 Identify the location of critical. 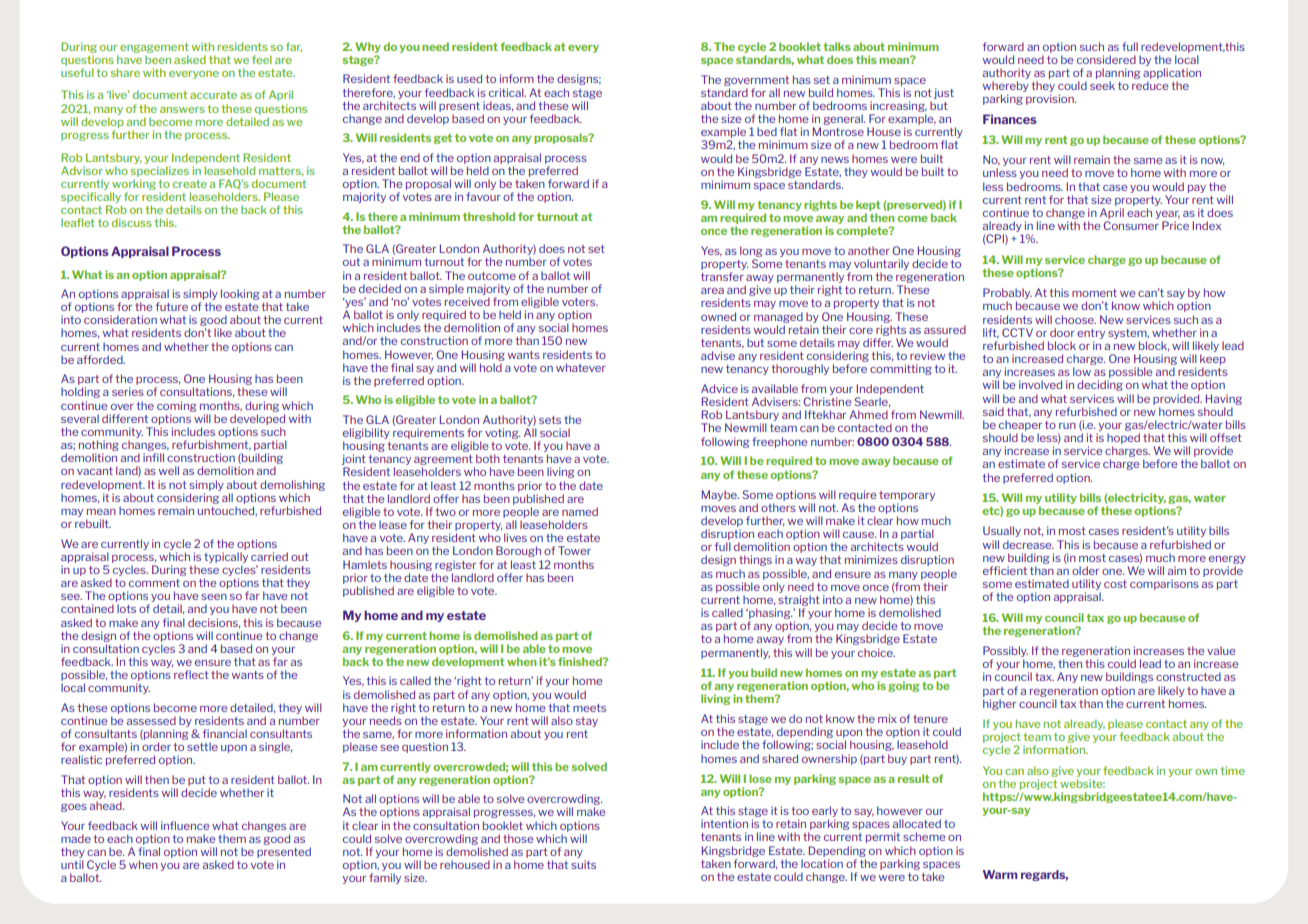
(507, 92).
